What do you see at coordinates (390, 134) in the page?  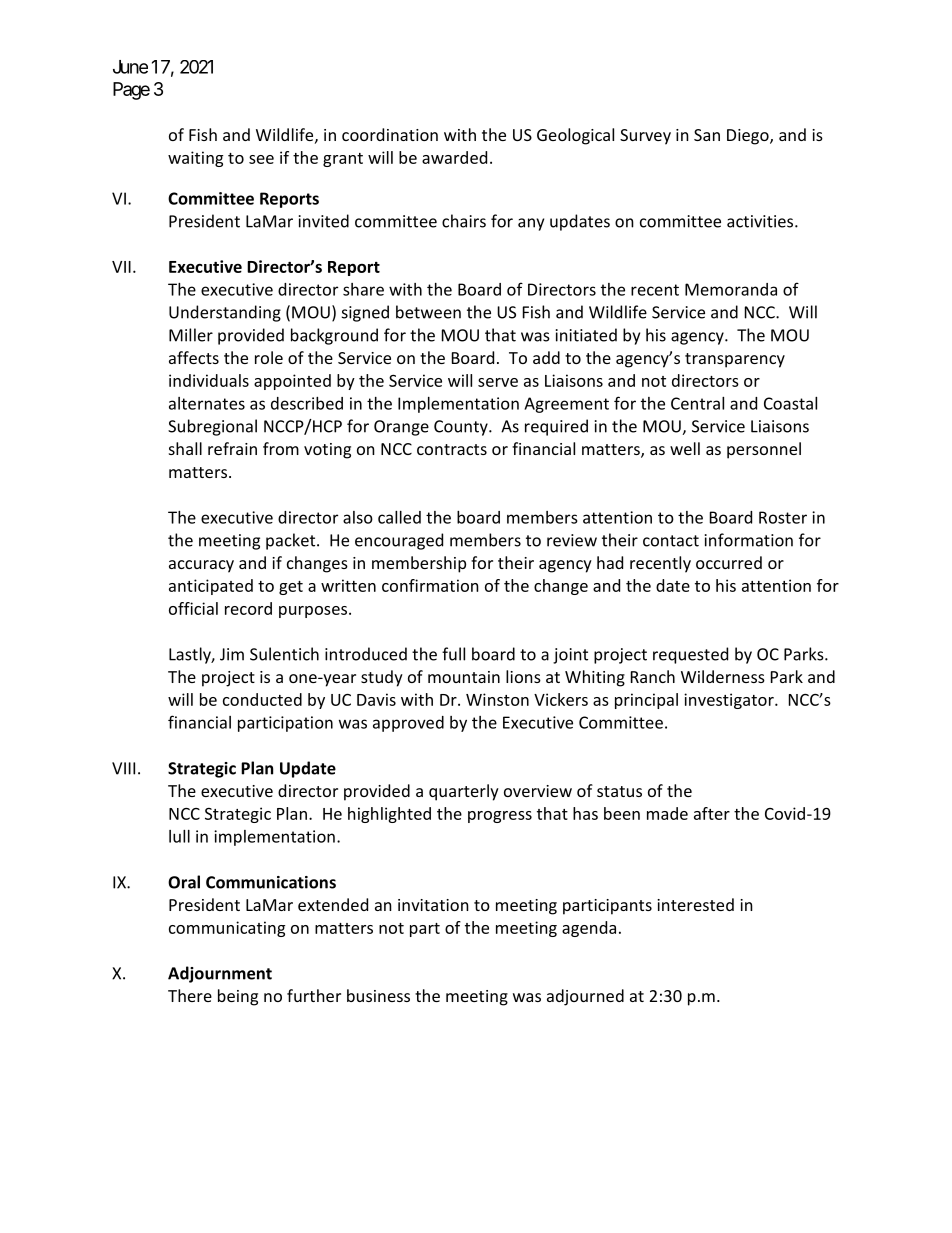 I see `coordination` at bounding box center [390, 134].
